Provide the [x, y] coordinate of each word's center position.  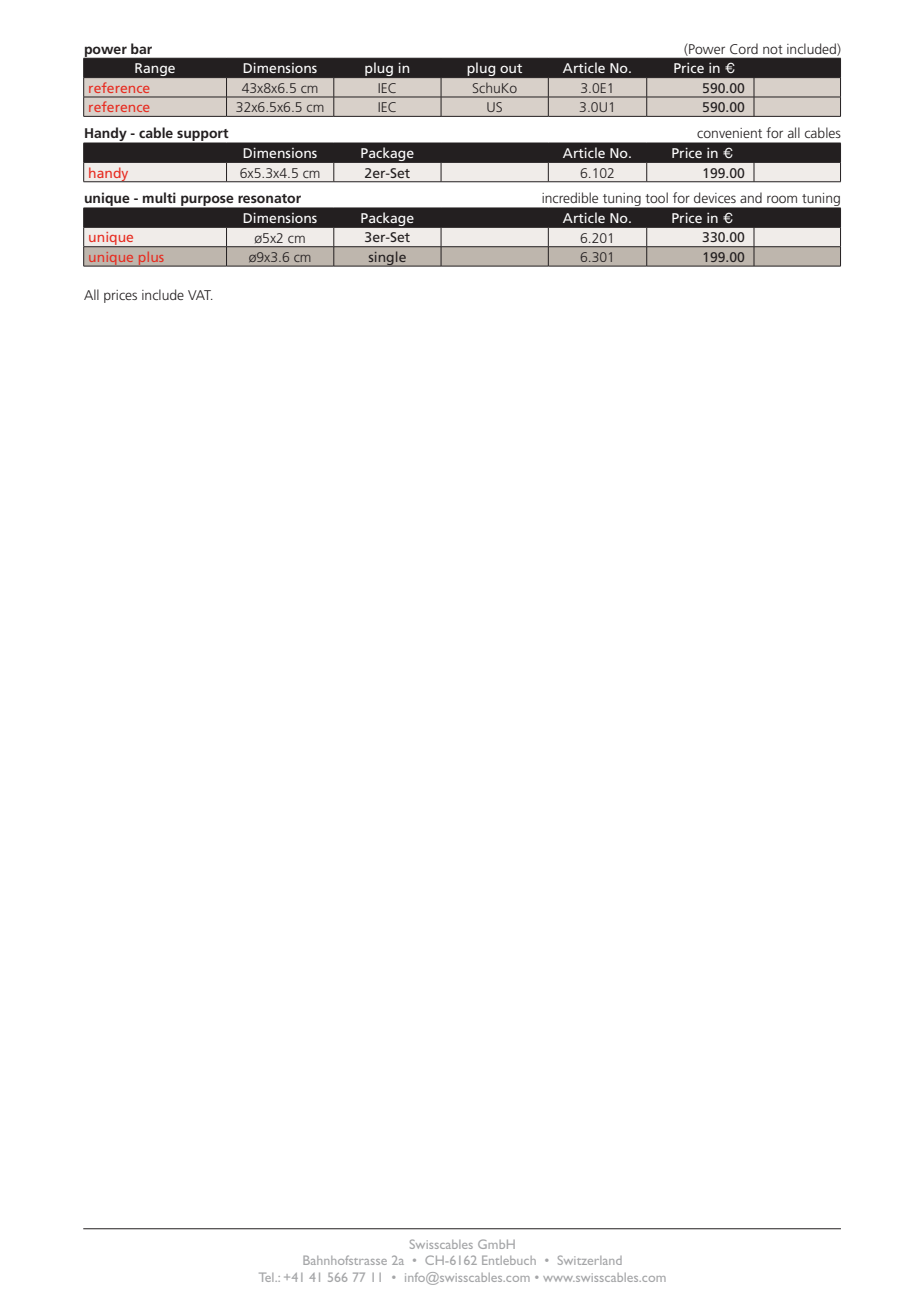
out [511, 68]
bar [141, 48]
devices [715, 197]
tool [656, 197]
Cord [744, 48]
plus [151, 259]
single [387, 259]
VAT [200, 295]
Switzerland [590, 1260]
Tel [267, 1277]
